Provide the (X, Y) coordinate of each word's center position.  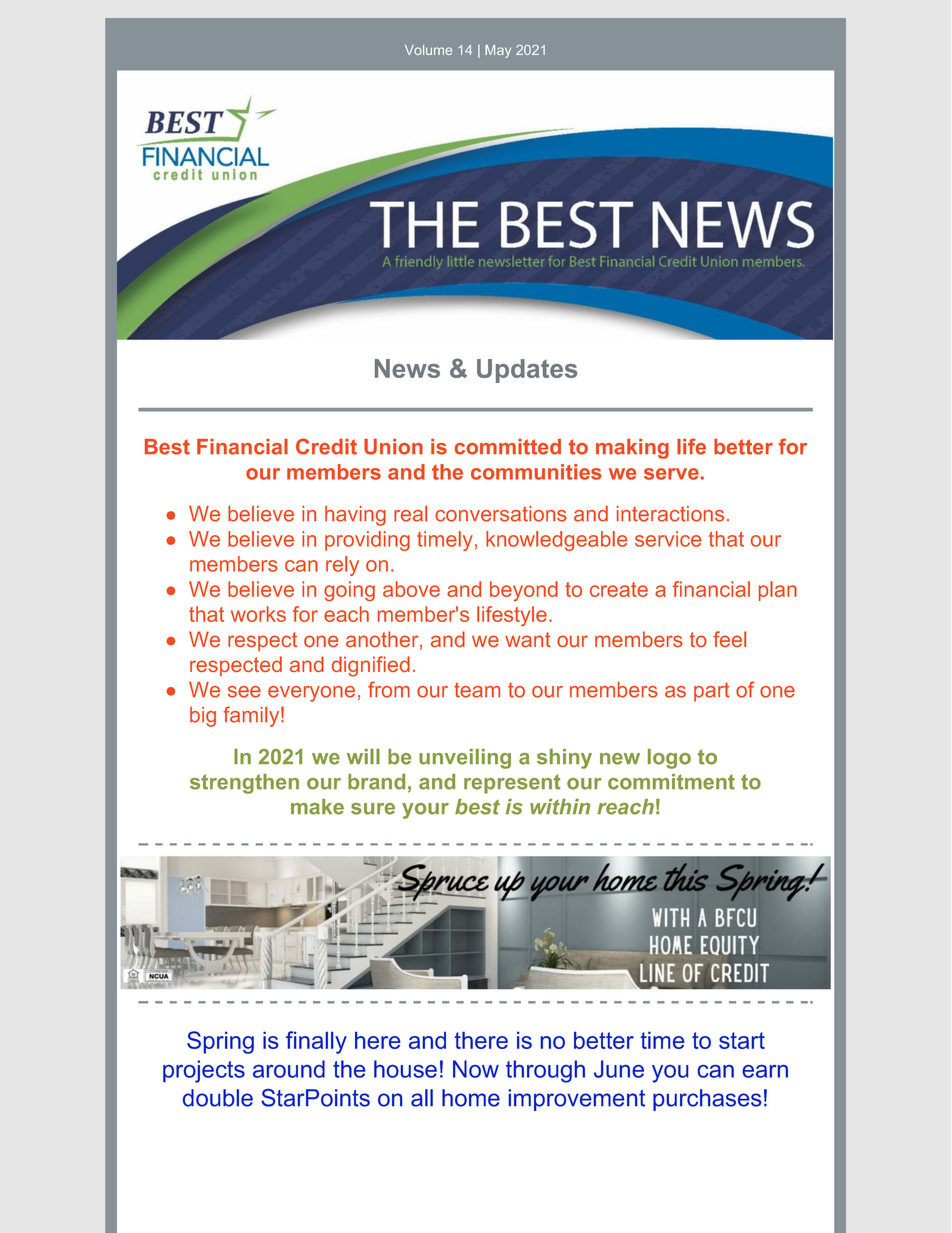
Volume (428, 50)
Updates (527, 371)
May (498, 51)
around (289, 1069)
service (668, 539)
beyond (524, 591)
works (258, 614)
